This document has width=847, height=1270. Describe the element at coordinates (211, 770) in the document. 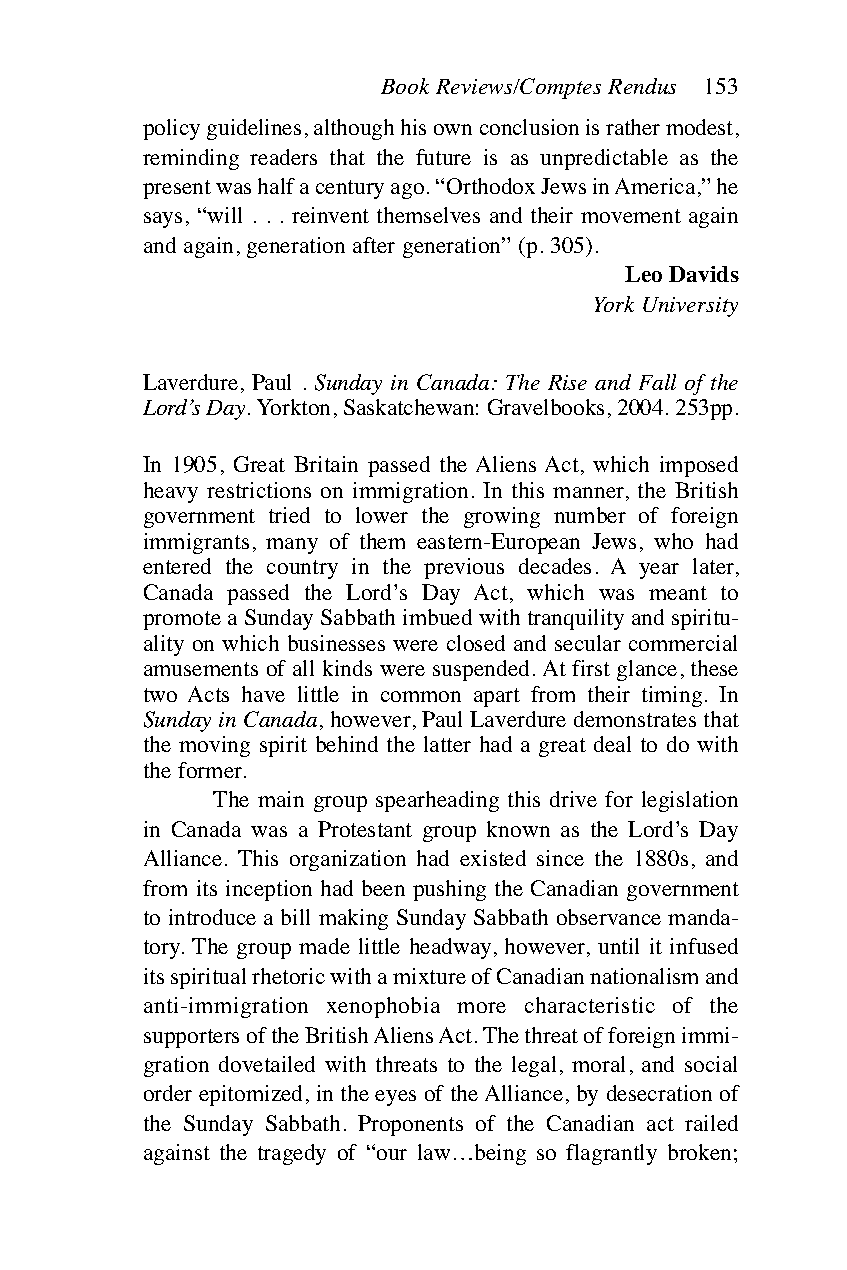

I see `former` at that location.
